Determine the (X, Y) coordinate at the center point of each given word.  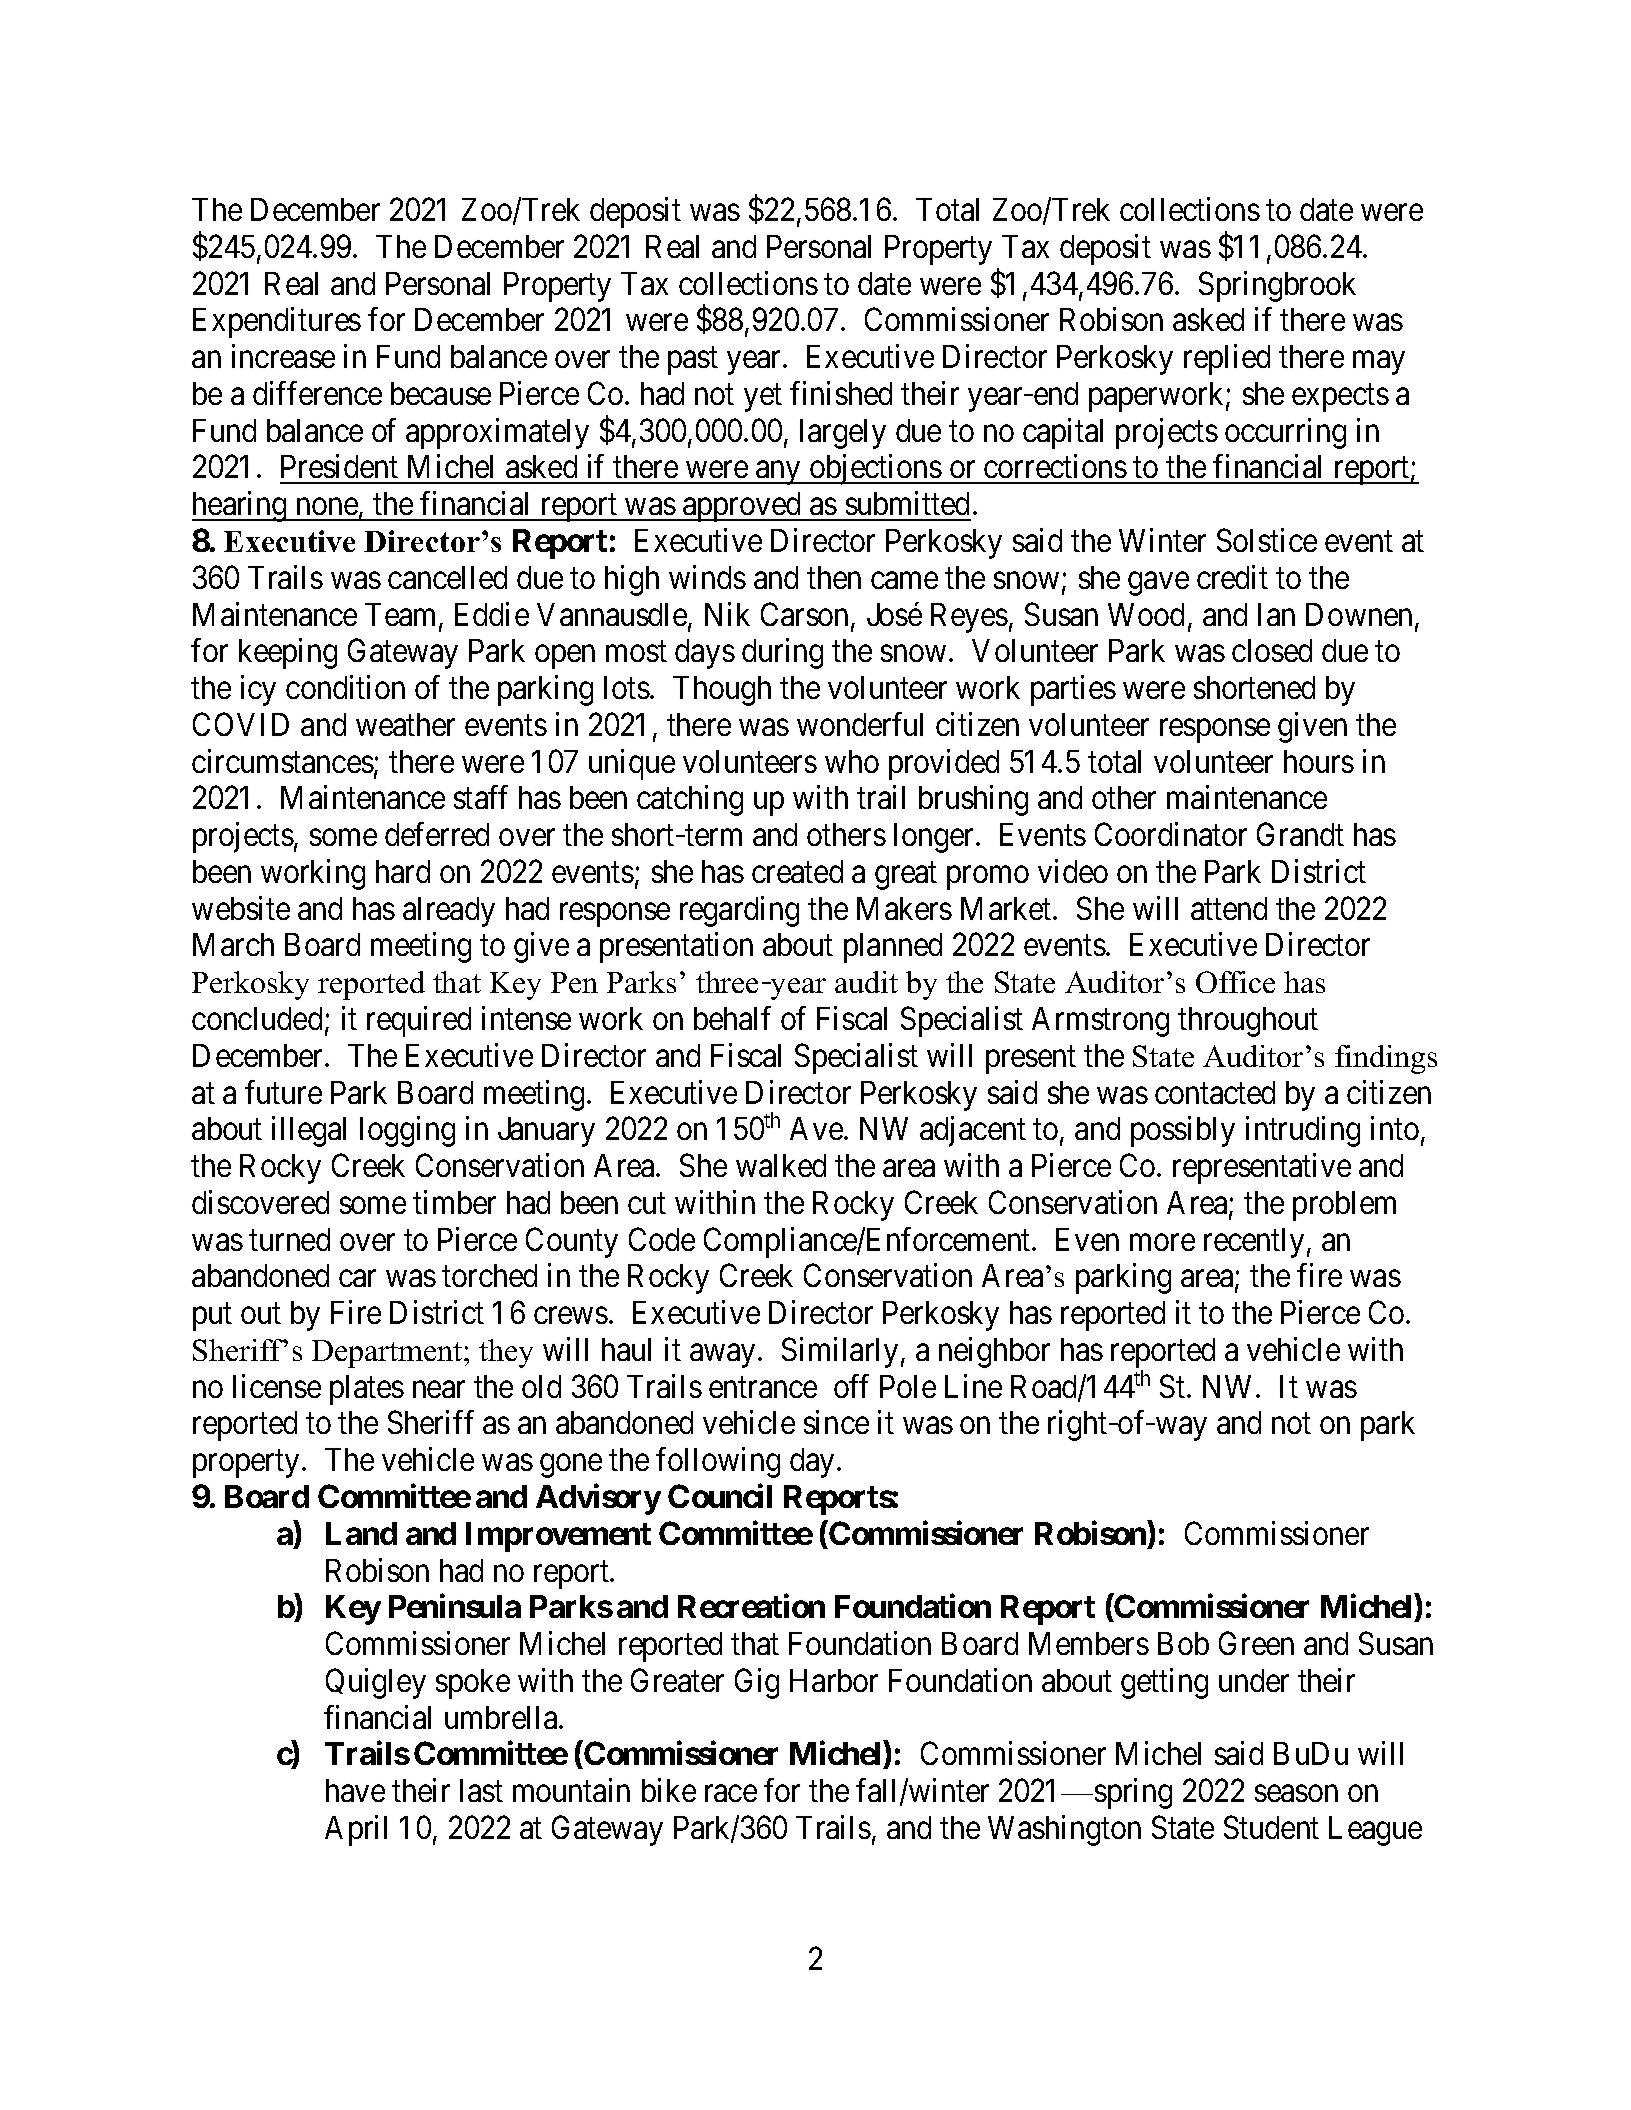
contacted (1215, 1092)
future (283, 1092)
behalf (732, 1018)
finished (841, 393)
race (731, 1794)
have (355, 1790)
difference (317, 393)
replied (1227, 359)
